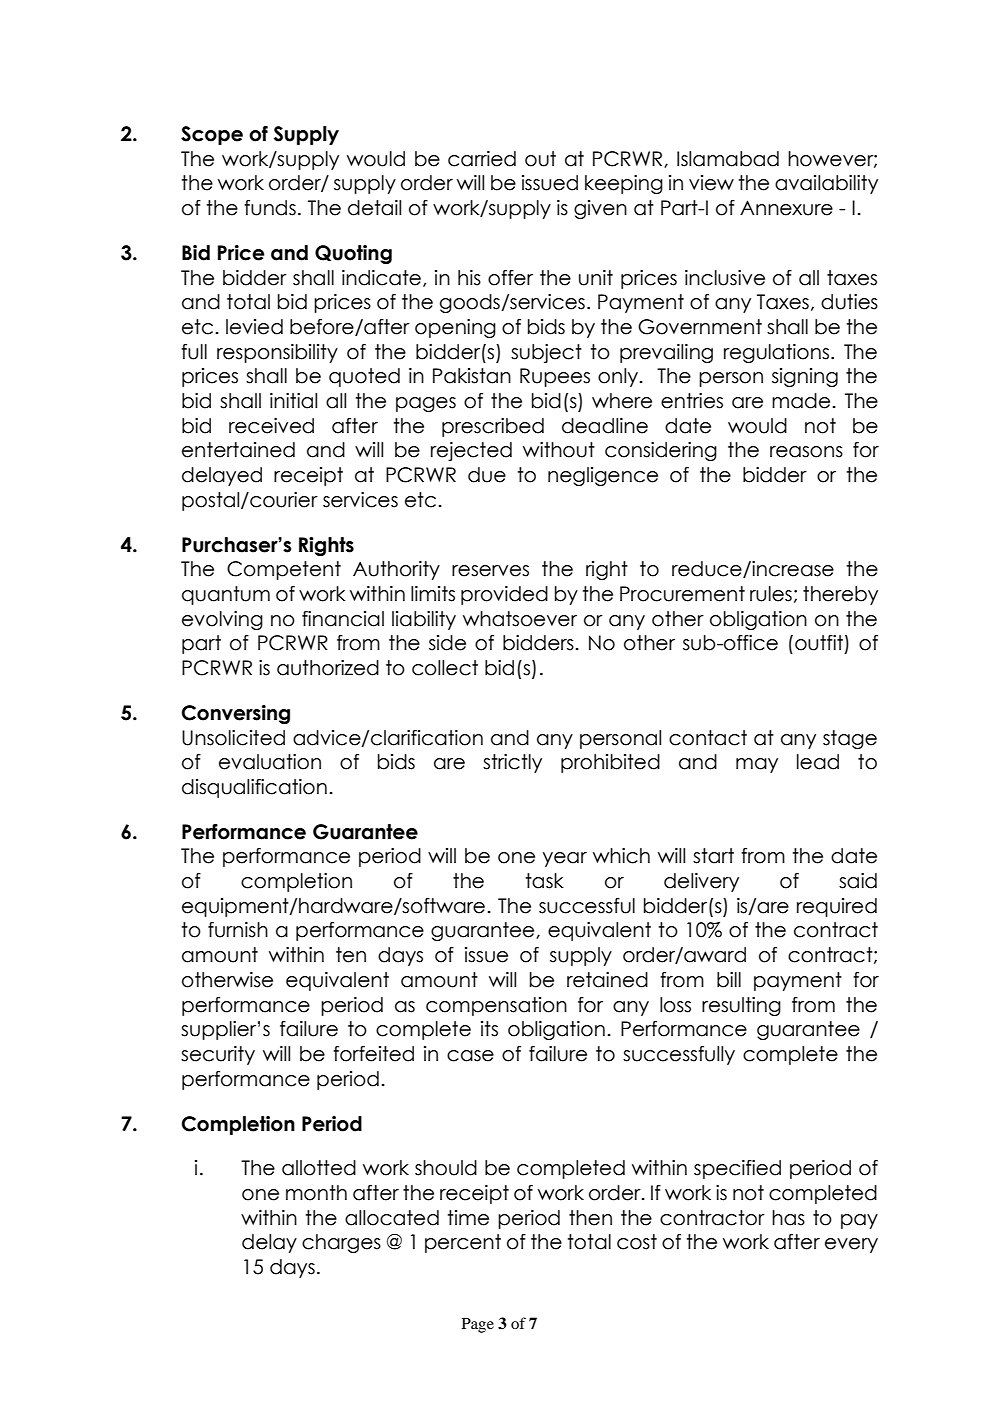 This image has width=999, height=1412. I want to click on compensation, so click(496, 1006).
